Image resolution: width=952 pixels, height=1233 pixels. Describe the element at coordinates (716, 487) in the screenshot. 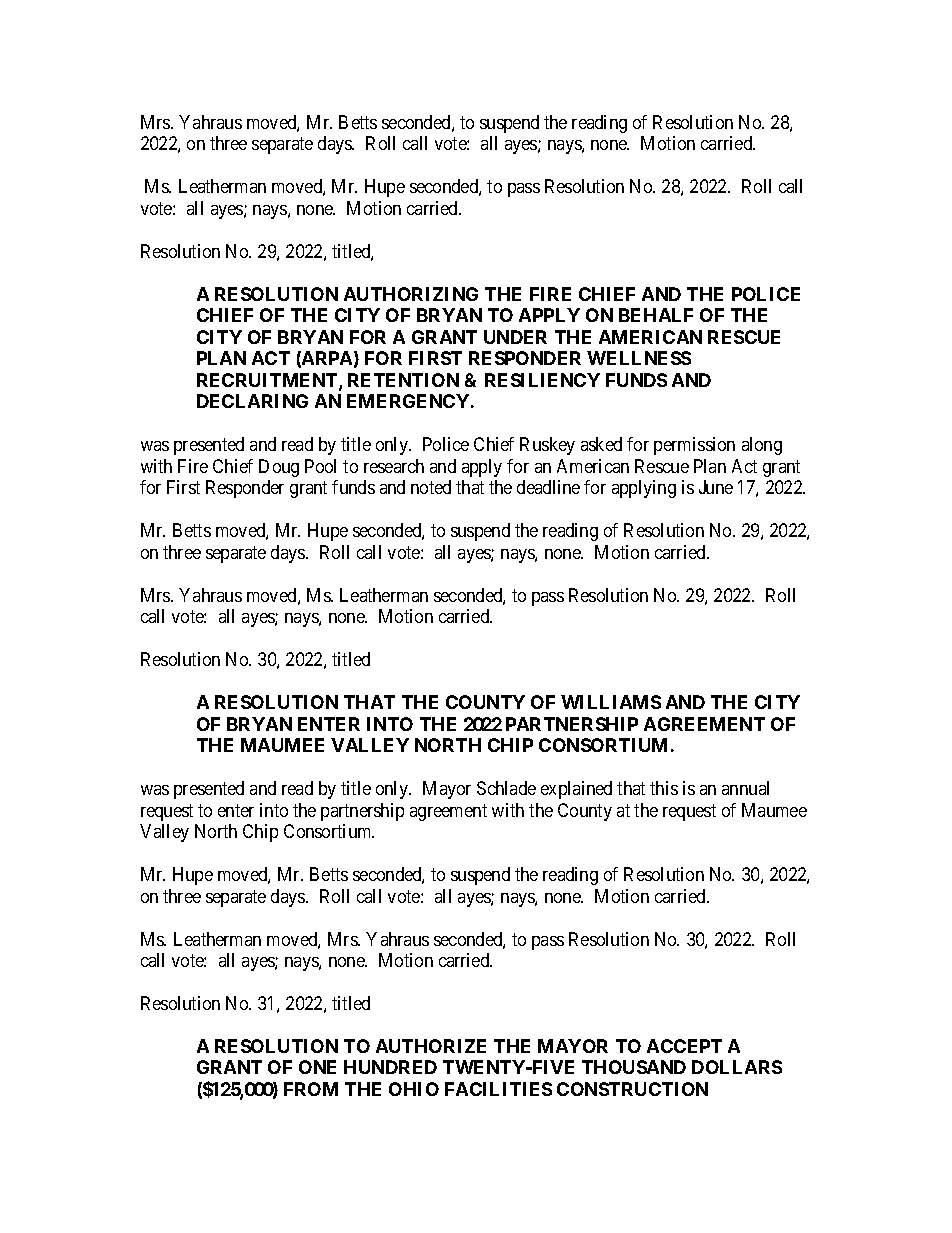

I see `June` at that location.
